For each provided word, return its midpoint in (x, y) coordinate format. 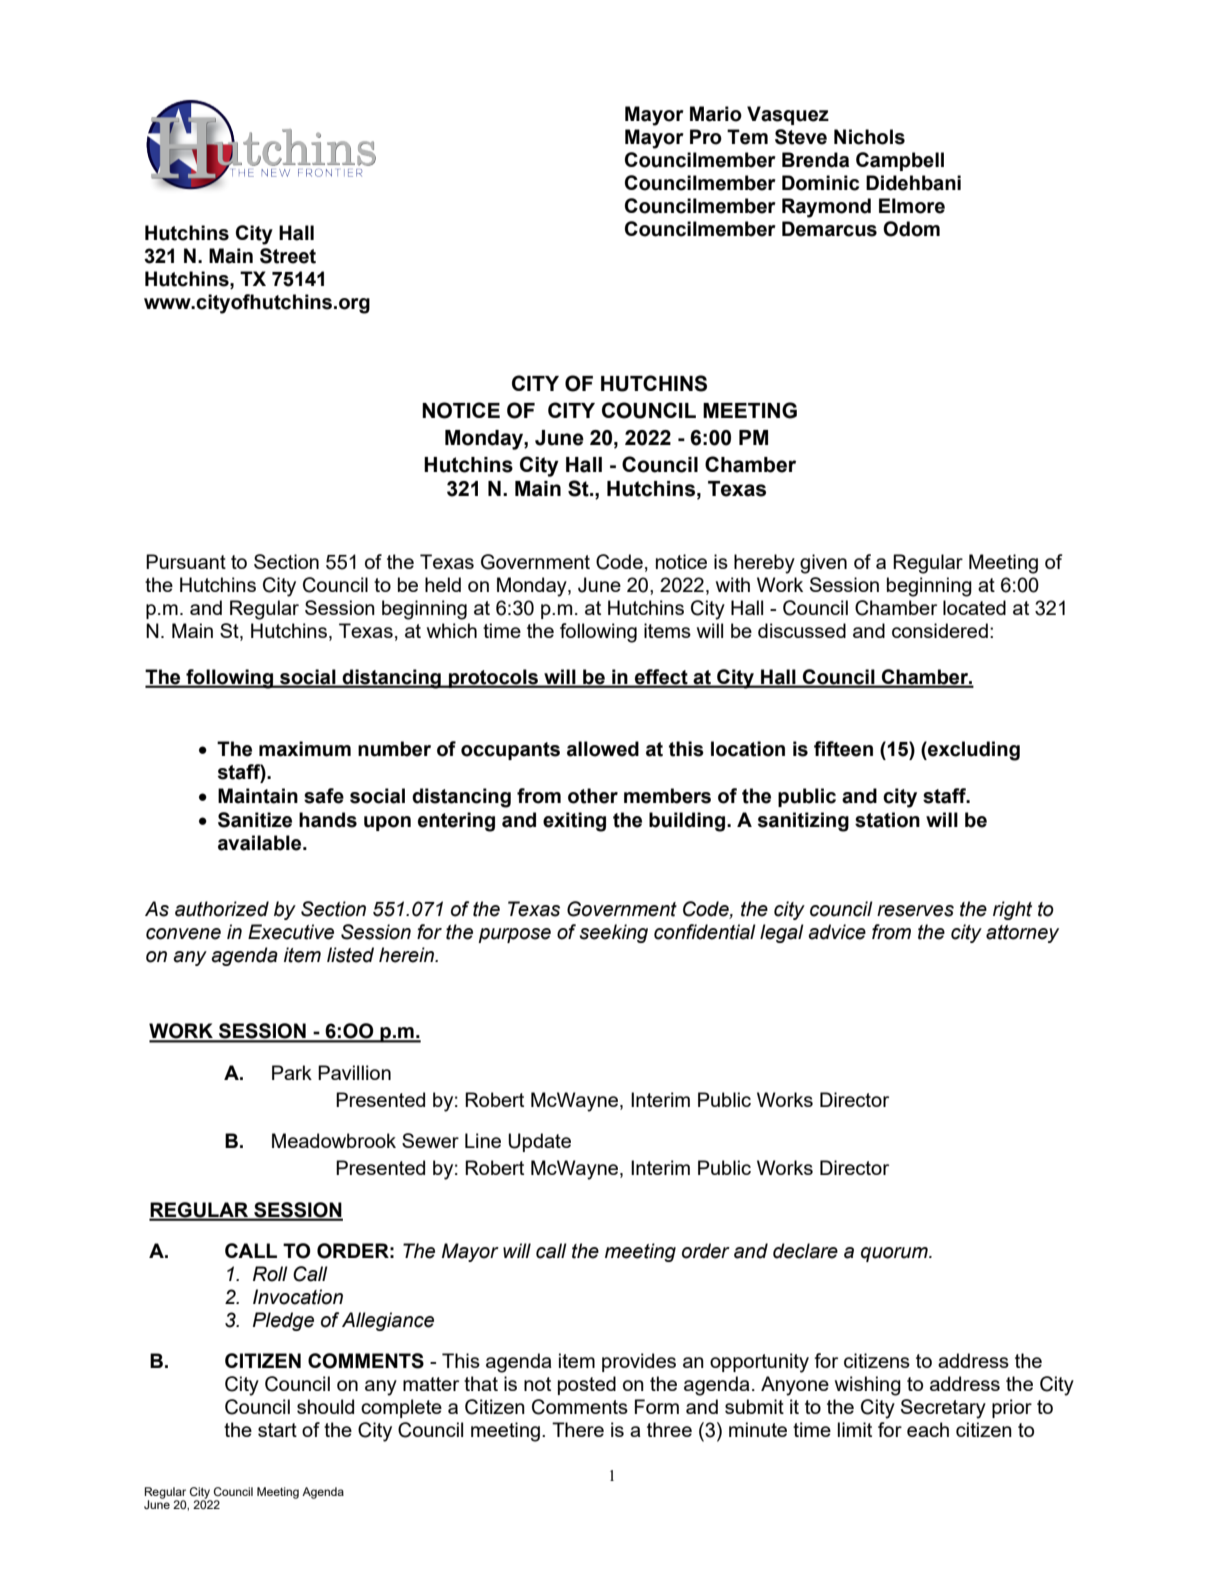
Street (288, 256)
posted (587, 1385)
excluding (973, 751)
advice (837, 932)
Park (292, 1072)
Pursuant (186, 561)
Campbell (900, 161)
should (325, 1406)
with (733, 584)
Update (539, 1142)
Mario (716, 114)
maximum (305, 749)
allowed (603, 749)
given (823, 564)
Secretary (943, 1409)
